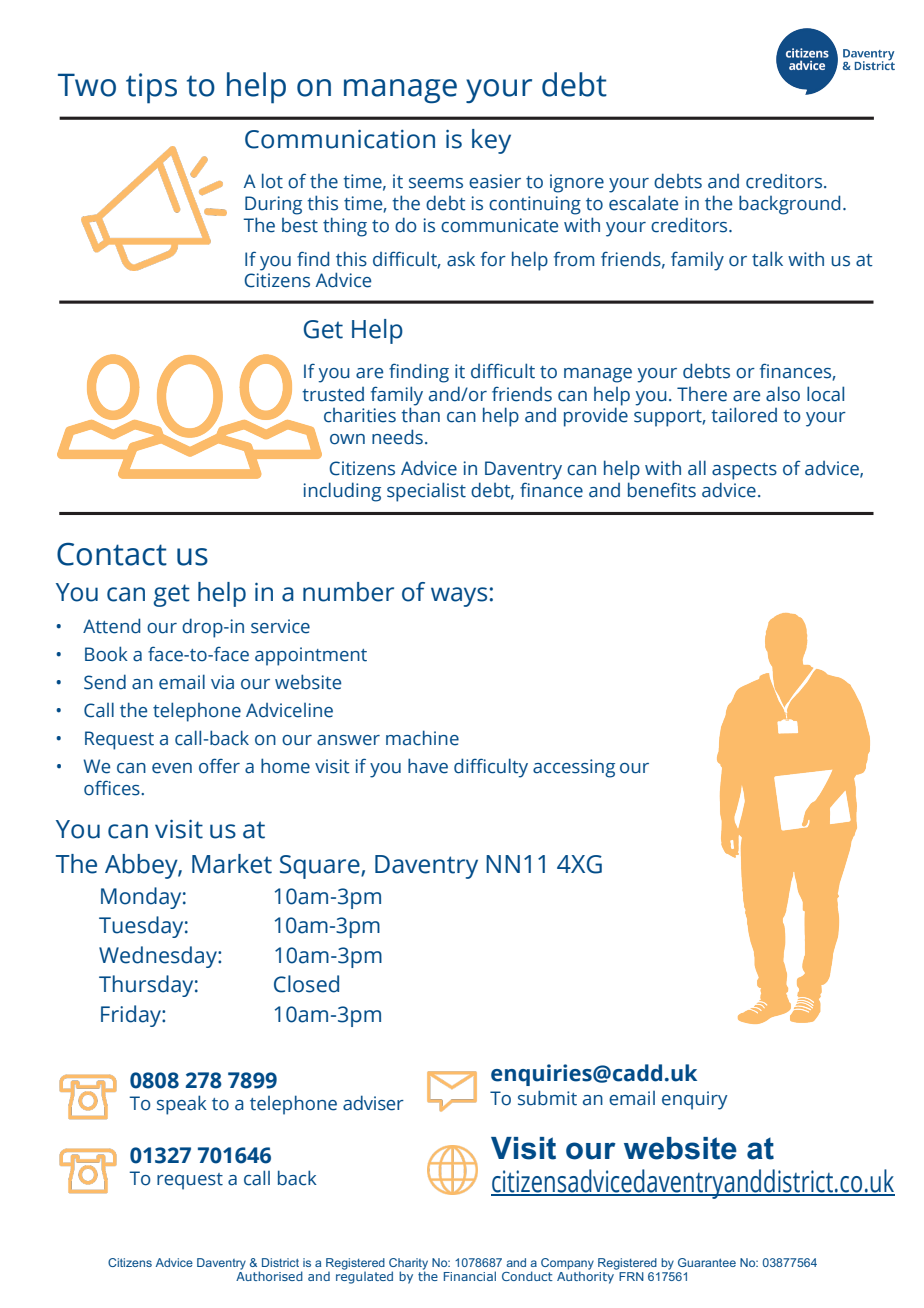 This screenshot has width=924, height=1308. I want to click on accessing, so click(574, 768).
